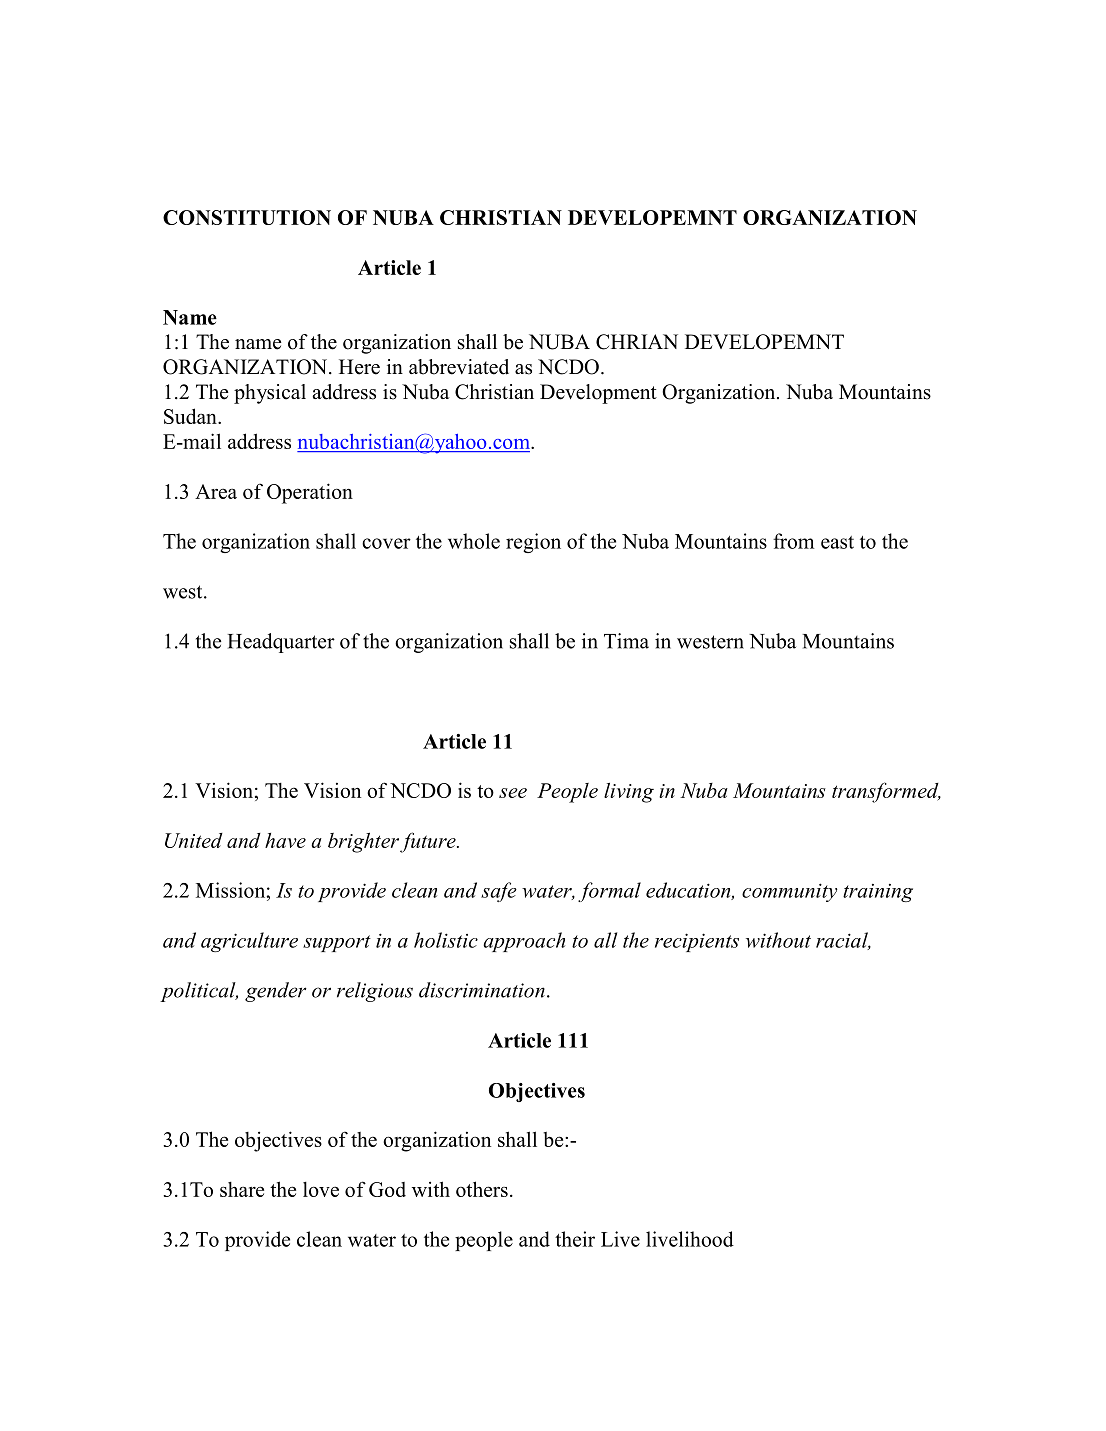 The height and width of the screenshot is (1431, 1106). I want to click on from, so click(793, 541).
